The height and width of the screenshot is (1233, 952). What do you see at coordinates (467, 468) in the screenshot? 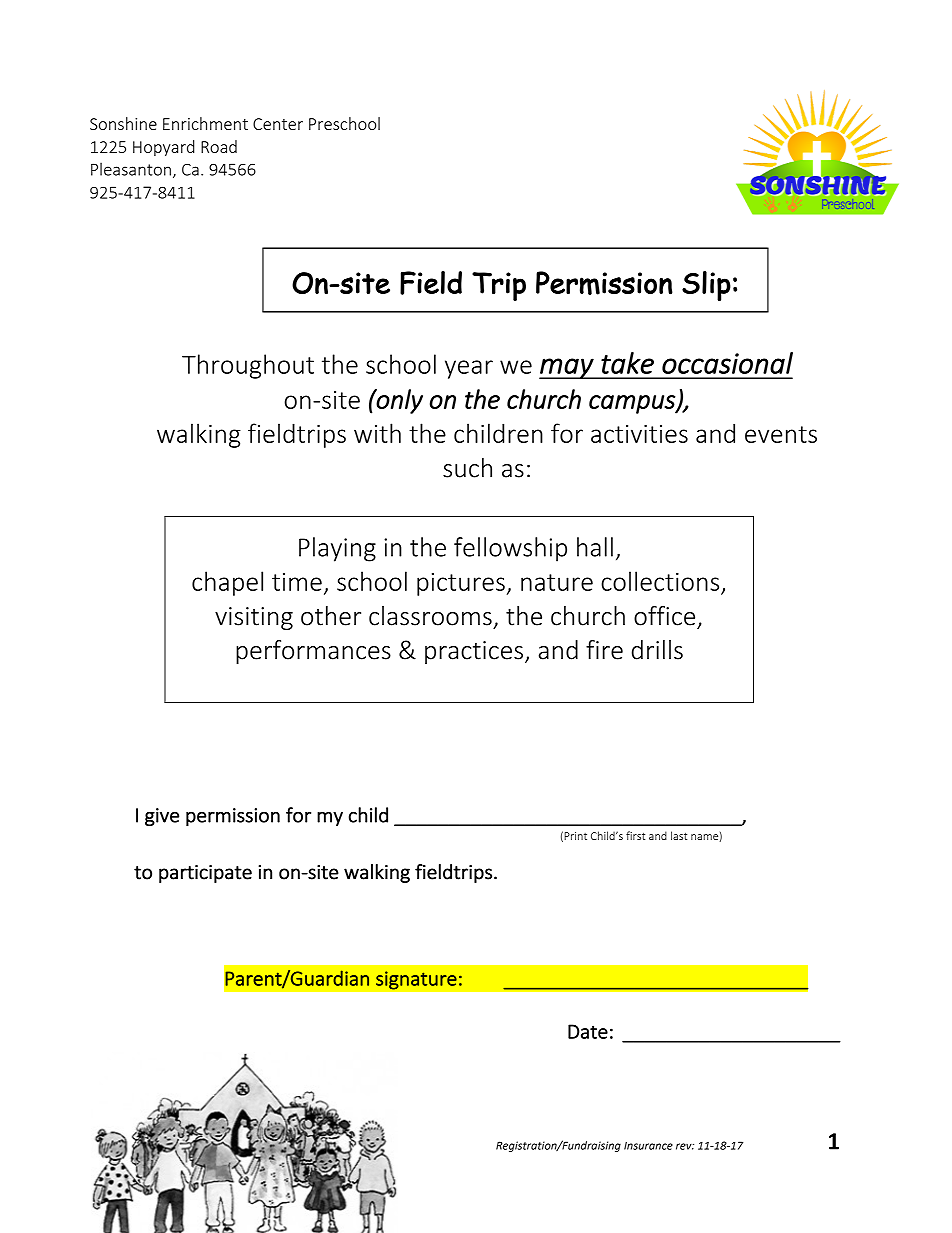
I see `such` at bounding box center [467, 468].
